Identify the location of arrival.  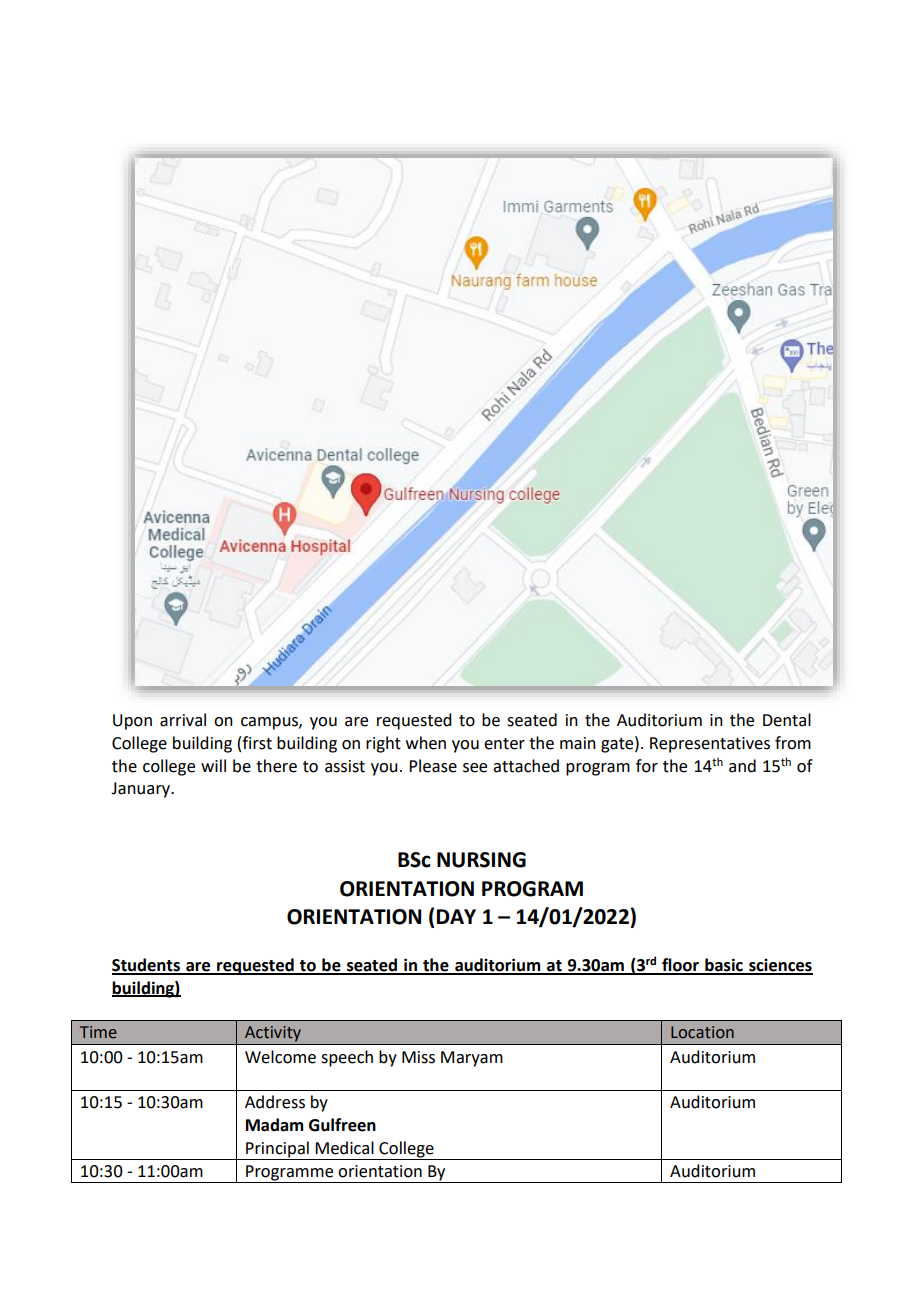
(183, 720).
